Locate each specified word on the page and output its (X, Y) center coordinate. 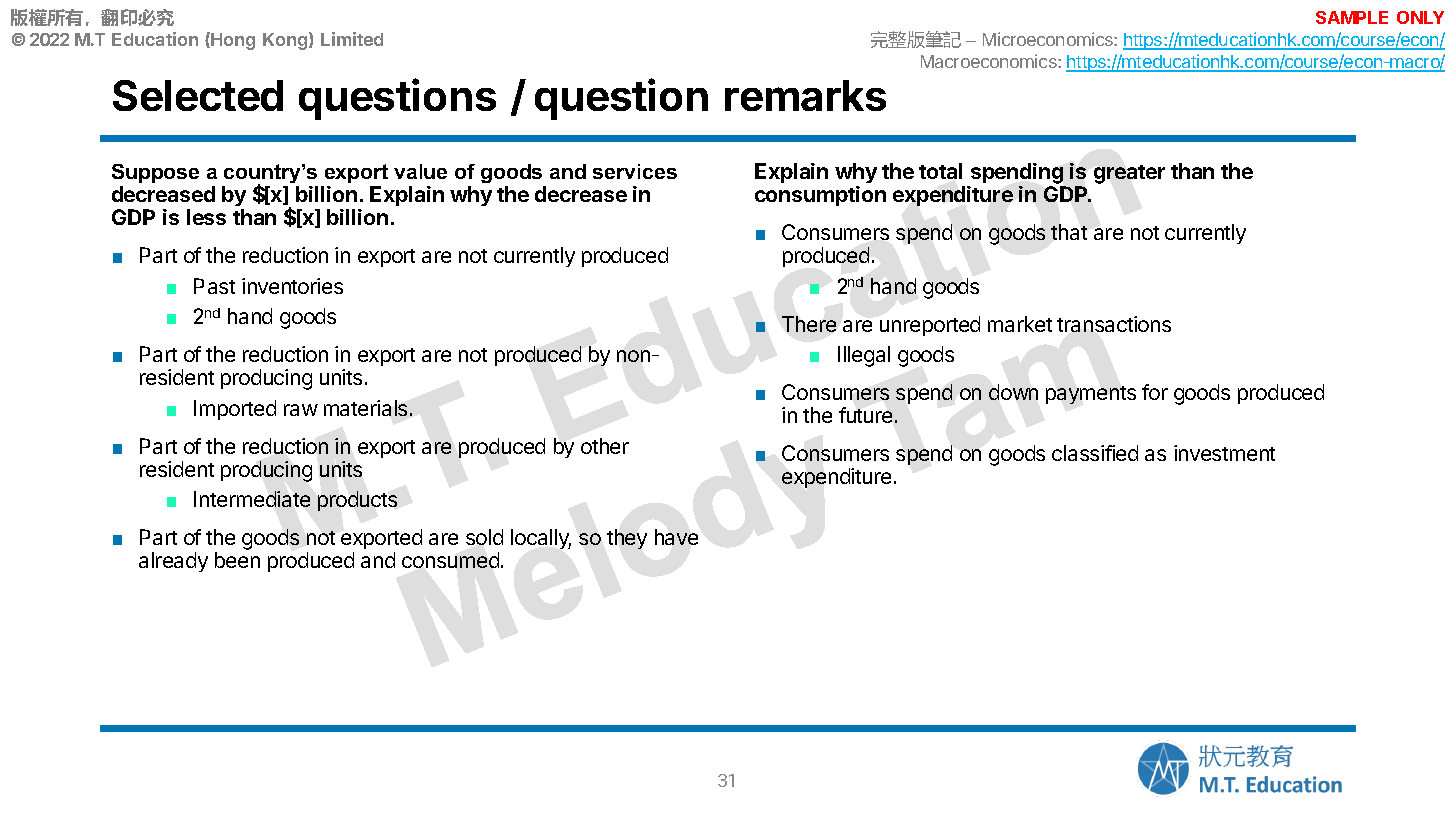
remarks (805, 95)
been (237, 560)
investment (1224, 453)
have (676, 537)
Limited (352, 39)
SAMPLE (1352, 17)
